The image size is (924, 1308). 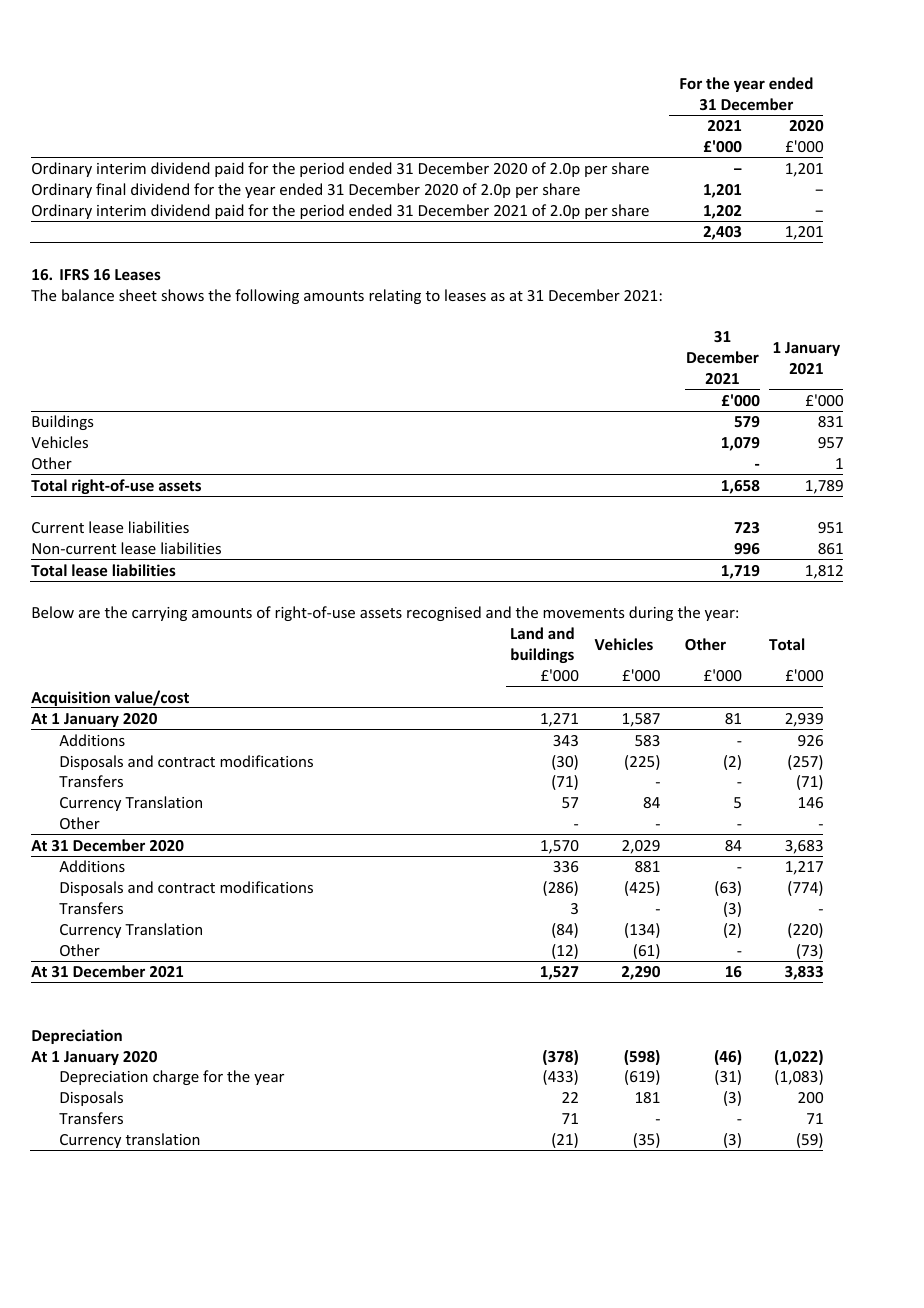 What do you see at coordinates (444, 613) in the image?
I see `recognised` at bounding box center [444, 613].
